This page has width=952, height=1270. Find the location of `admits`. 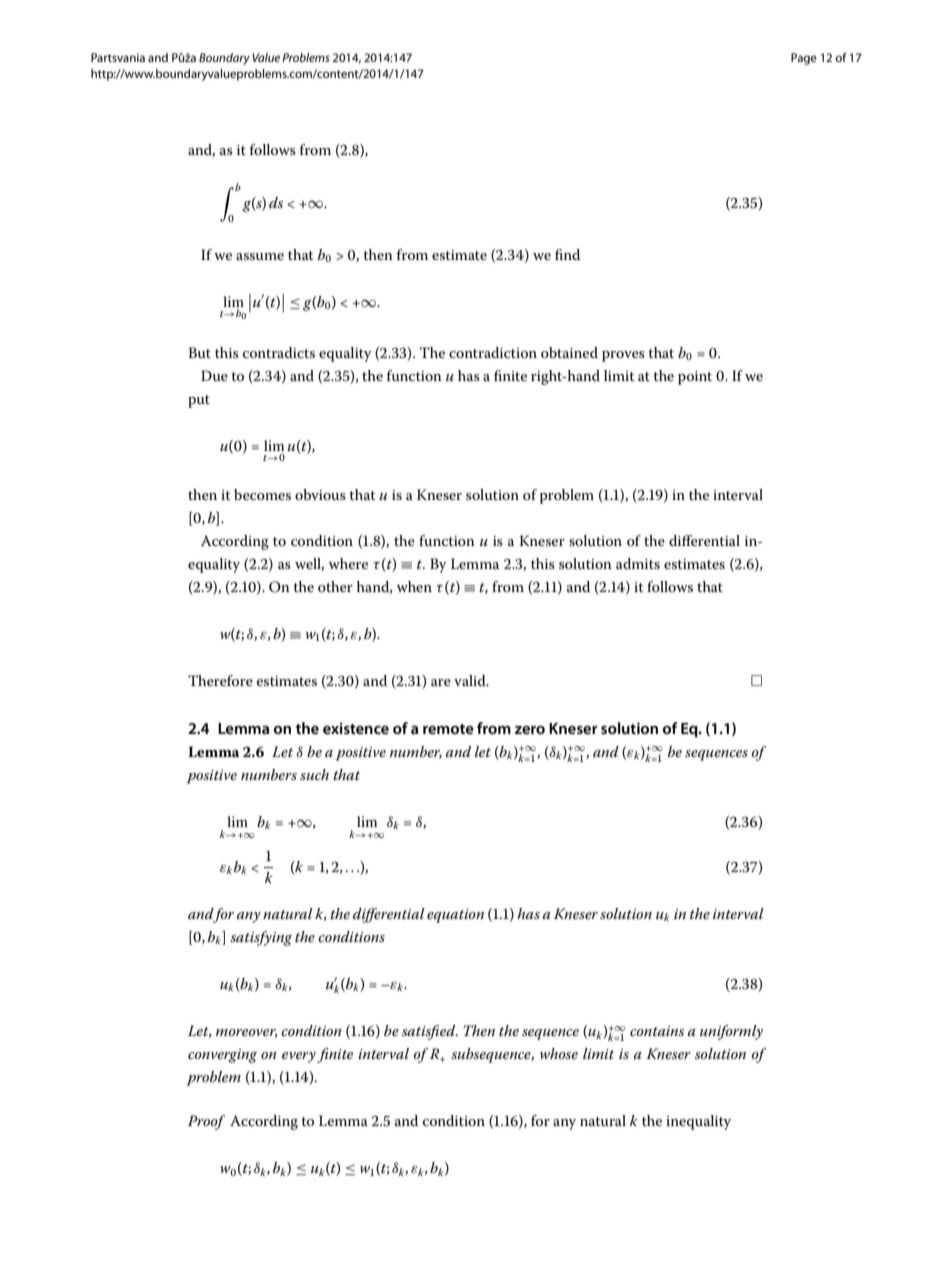

admits is located at coordinates (638, 563).
